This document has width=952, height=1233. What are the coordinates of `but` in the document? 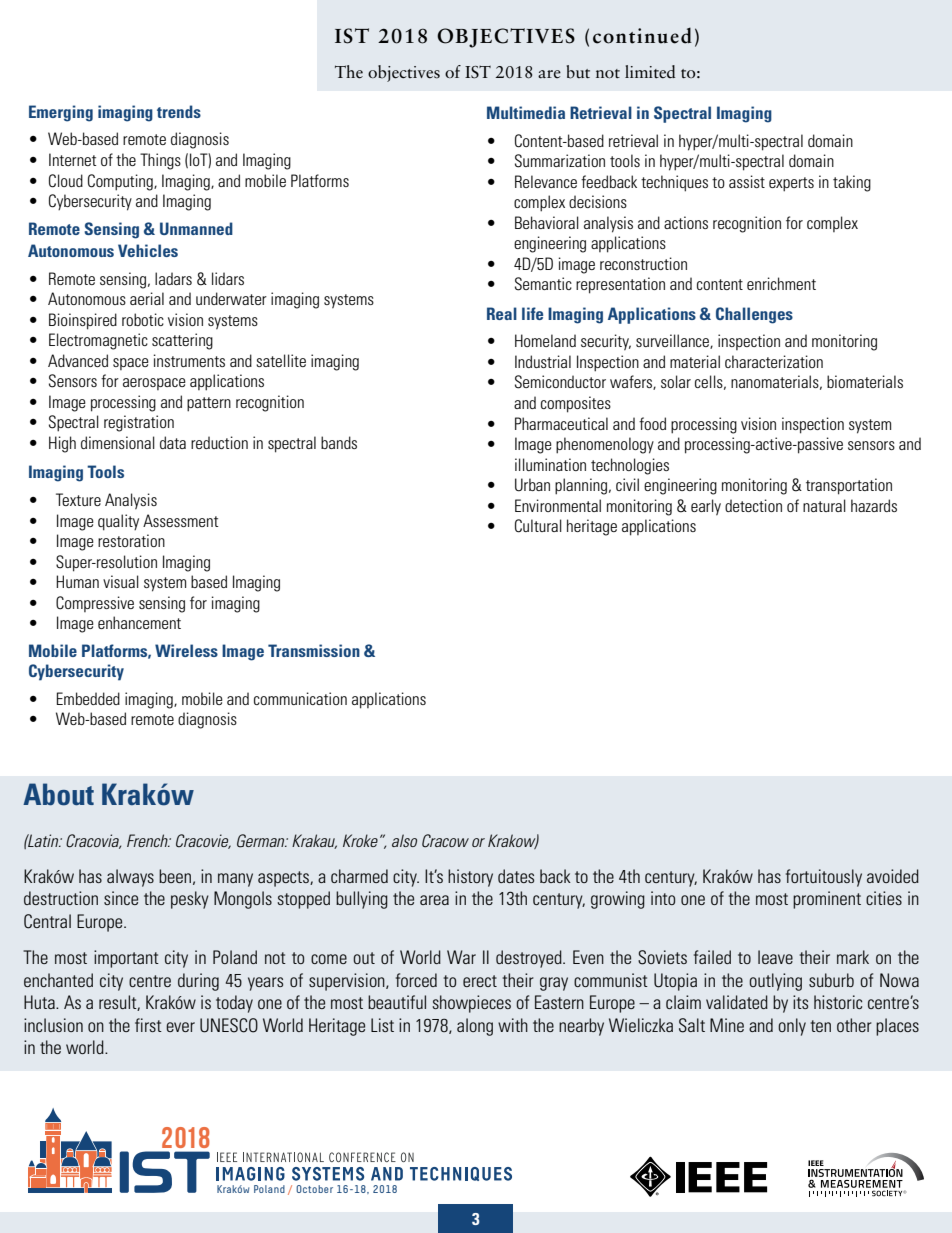 It's located at (578, 72).
